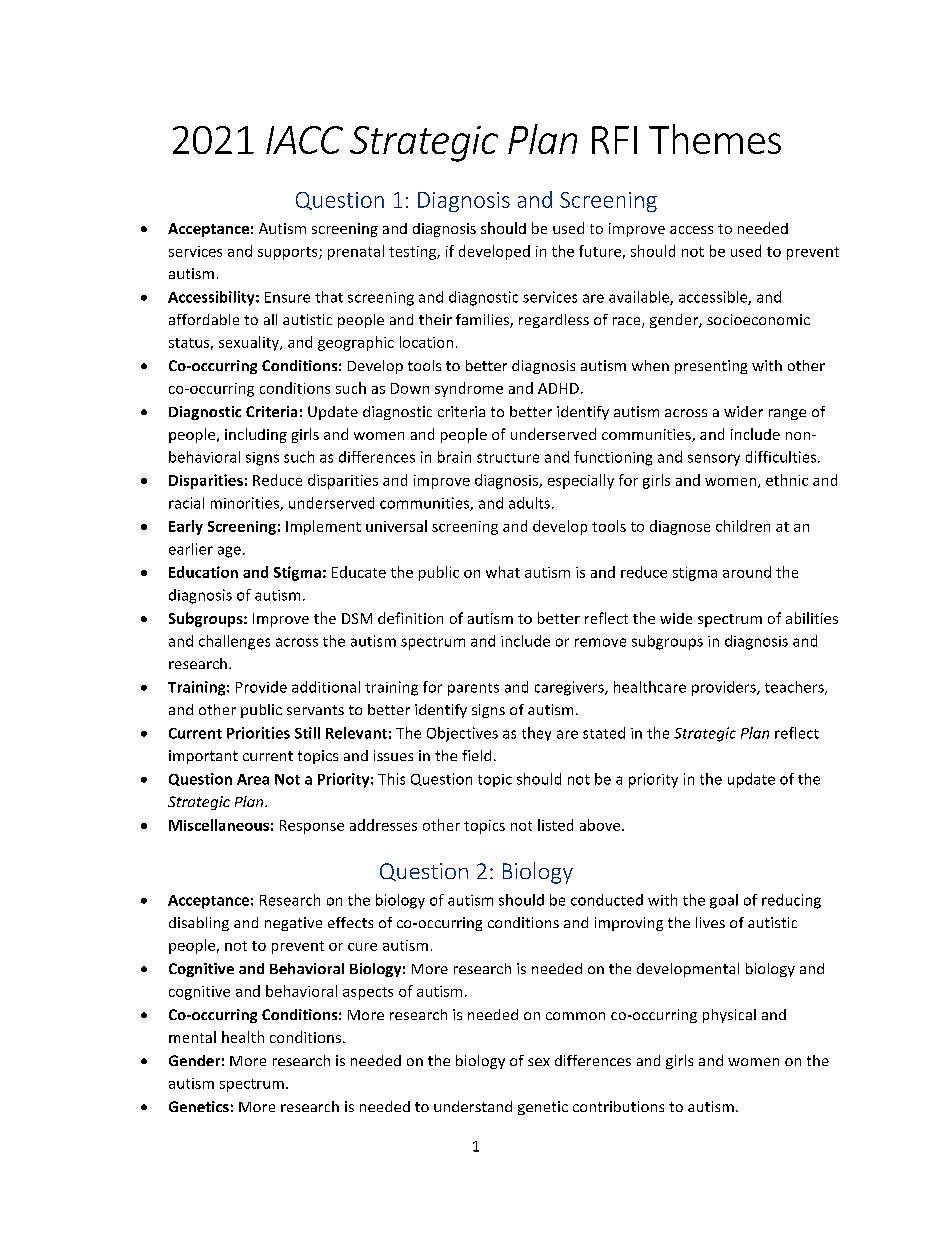  What do you see at coordinates (289, 253) in the screenshot?
I see `supports` at bounding box center [289, 253].
